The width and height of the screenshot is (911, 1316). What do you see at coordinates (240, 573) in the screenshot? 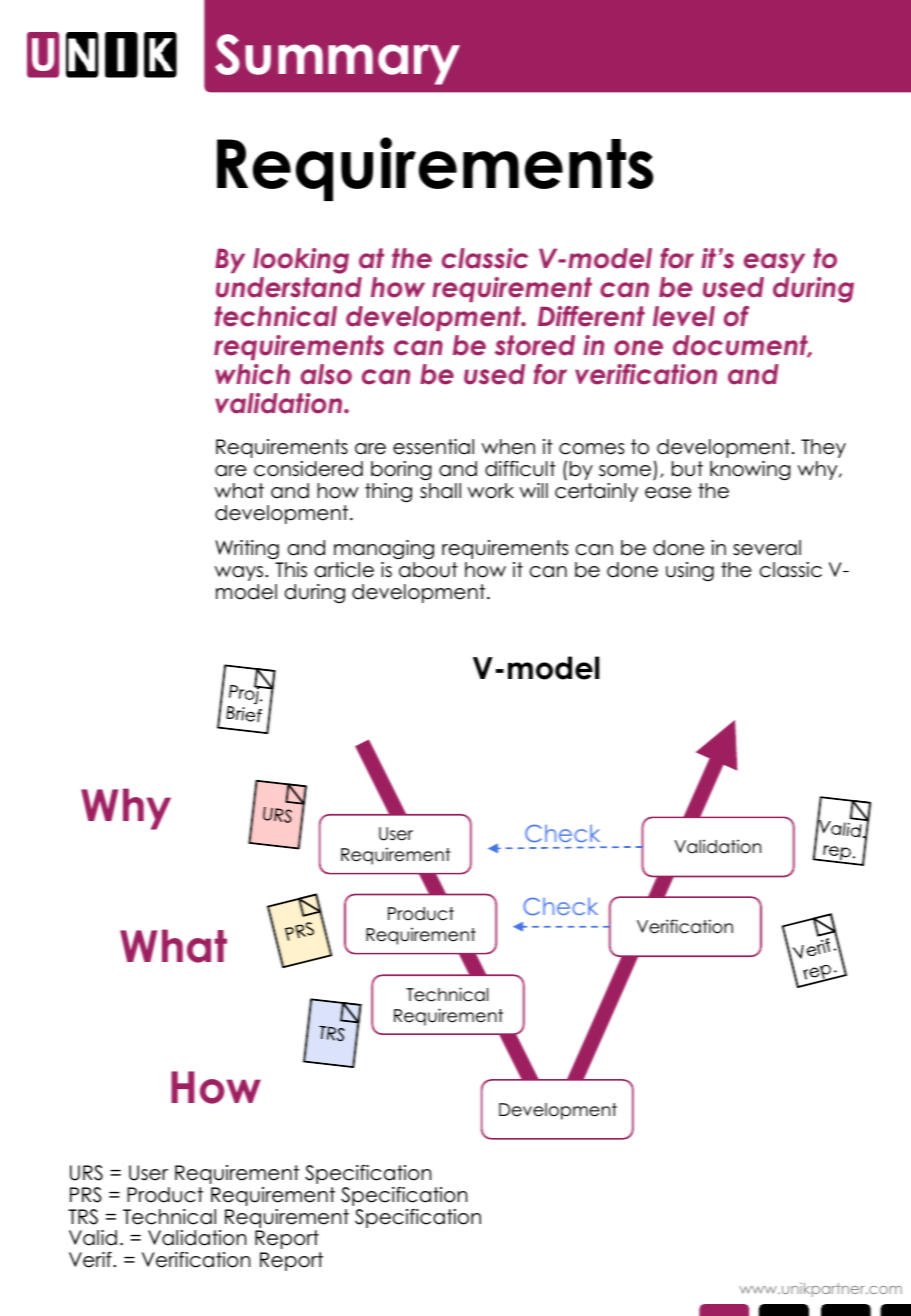
I see `ways` at bounding box center [240, 573].
